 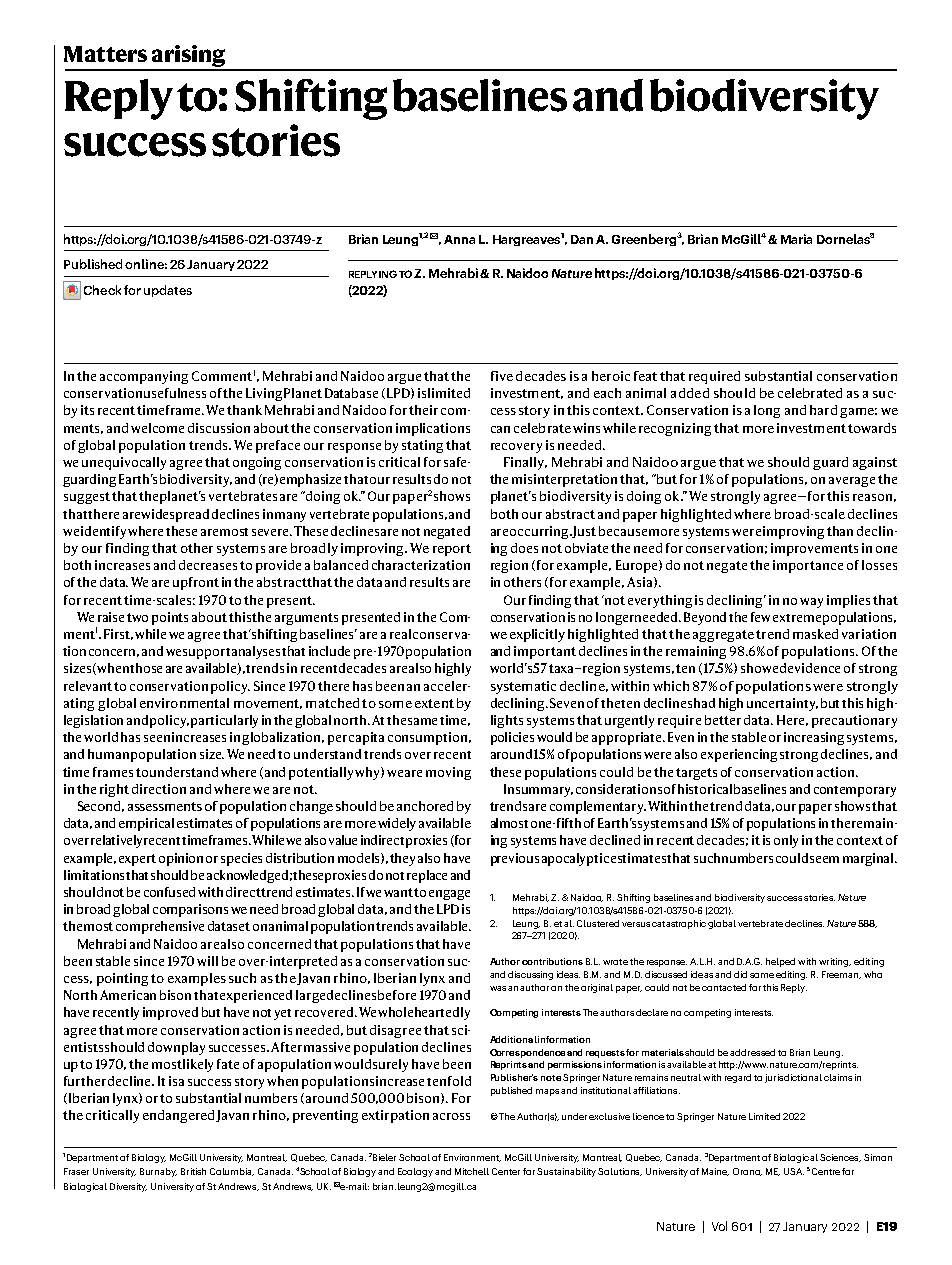 I want to click on Maria, so click(x=796, y=239).
